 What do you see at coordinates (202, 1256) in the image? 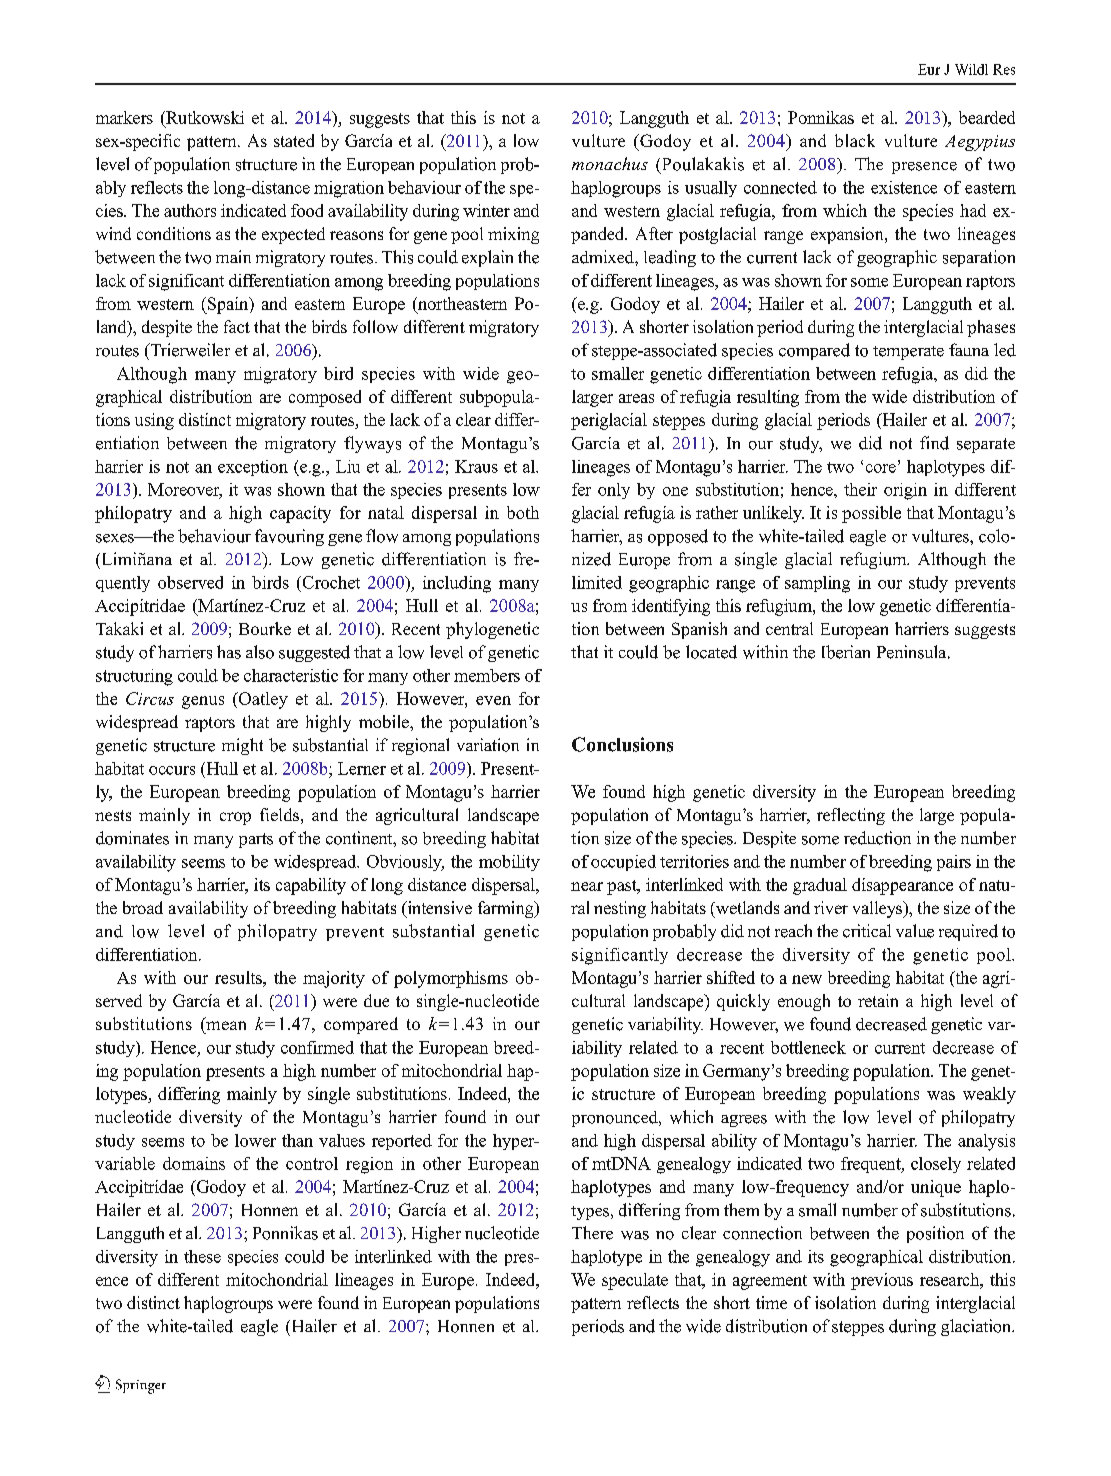
I see `these` at bounding box center [202, 1256].
